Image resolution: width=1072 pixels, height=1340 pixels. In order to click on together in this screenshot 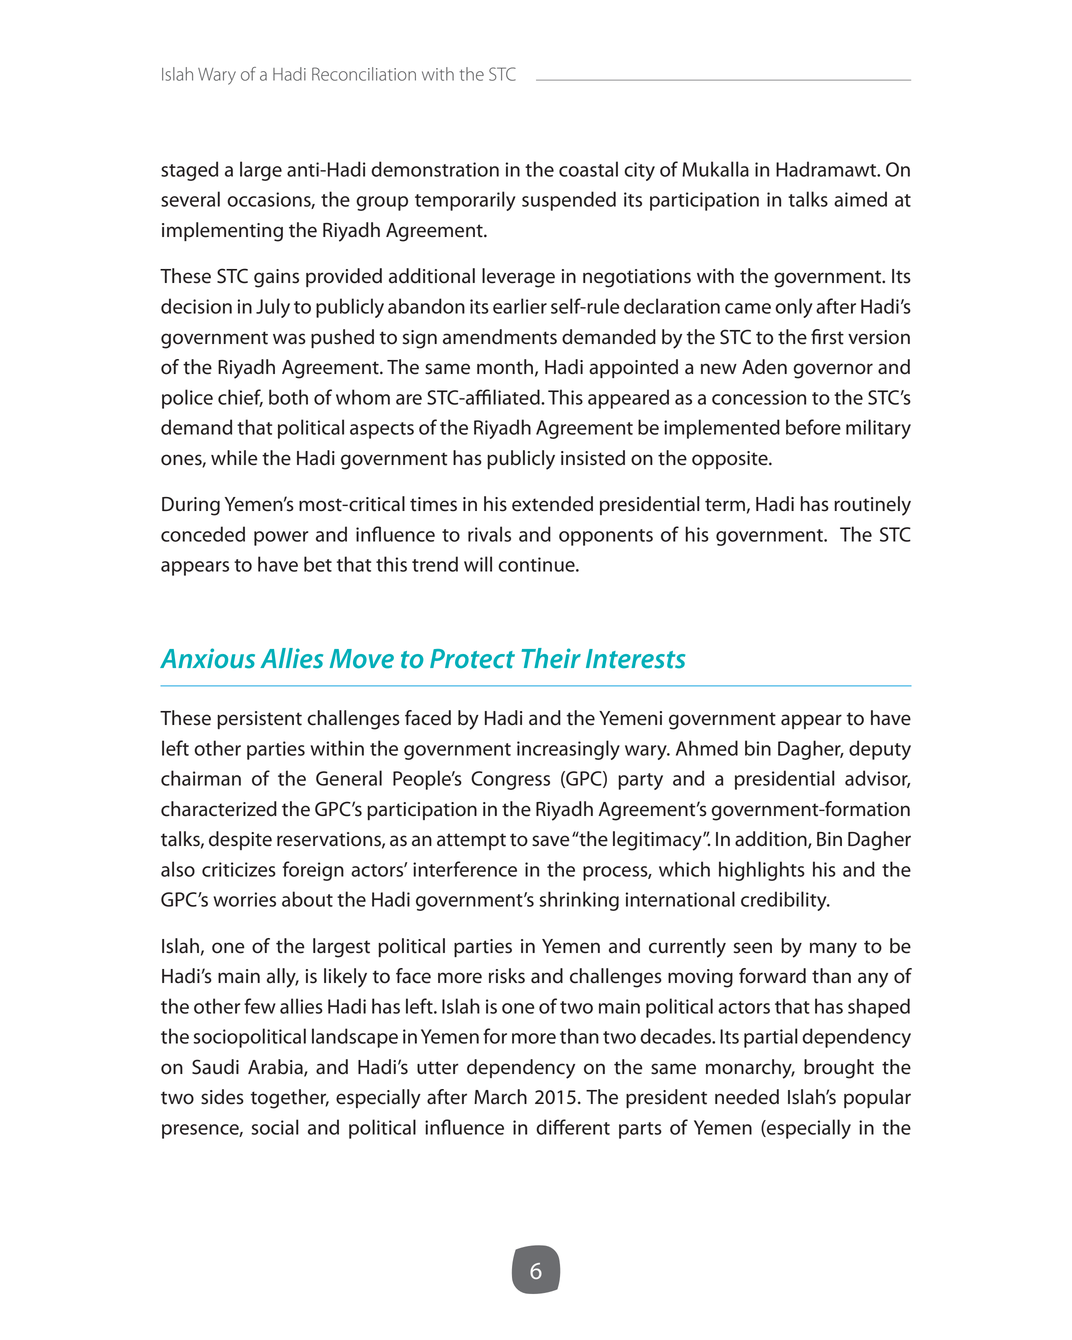, I will do `click(290, 1099)`.
